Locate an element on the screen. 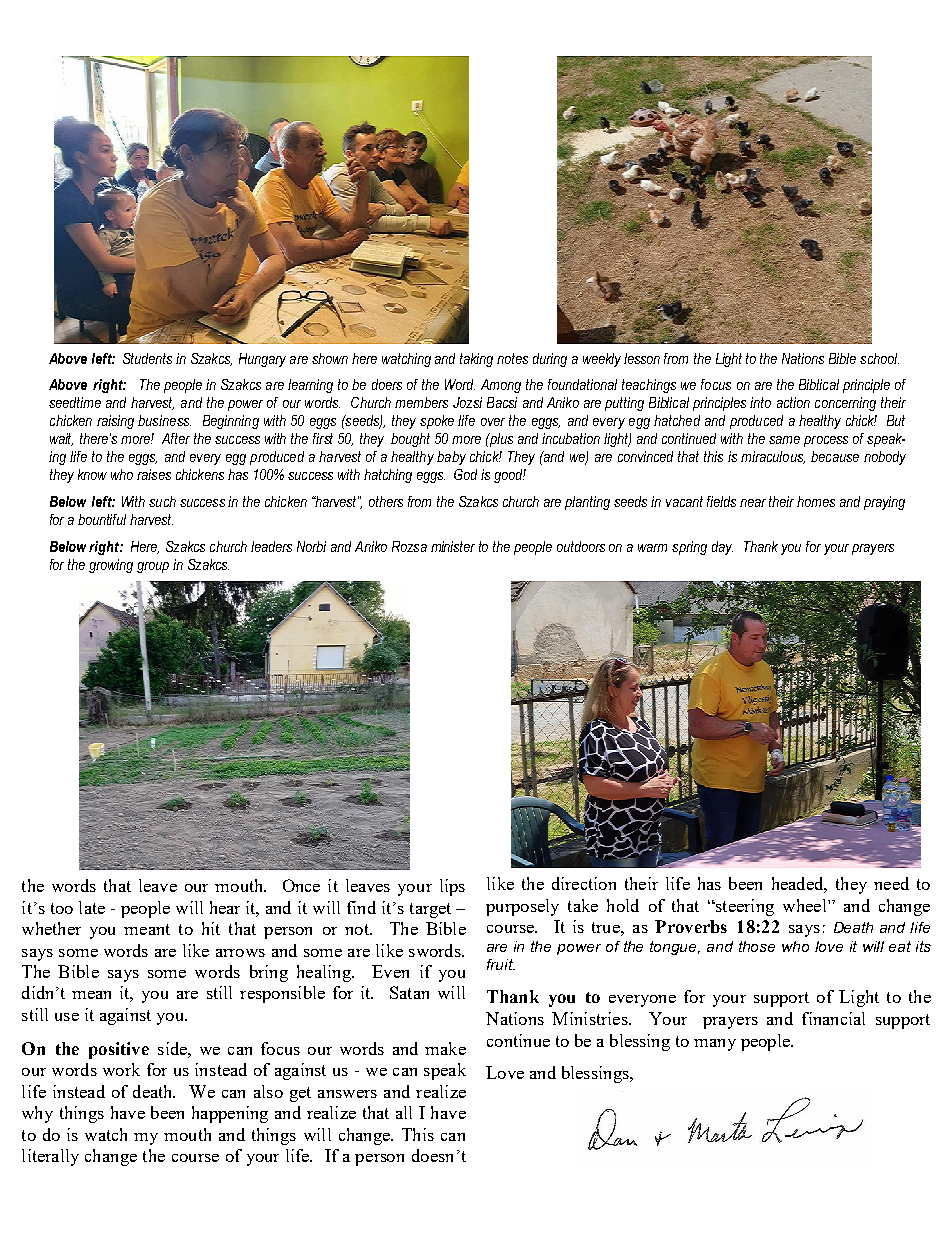 The width and height of the screenshot is (952, 1233). answers is located at coordinates (347, 1094).
